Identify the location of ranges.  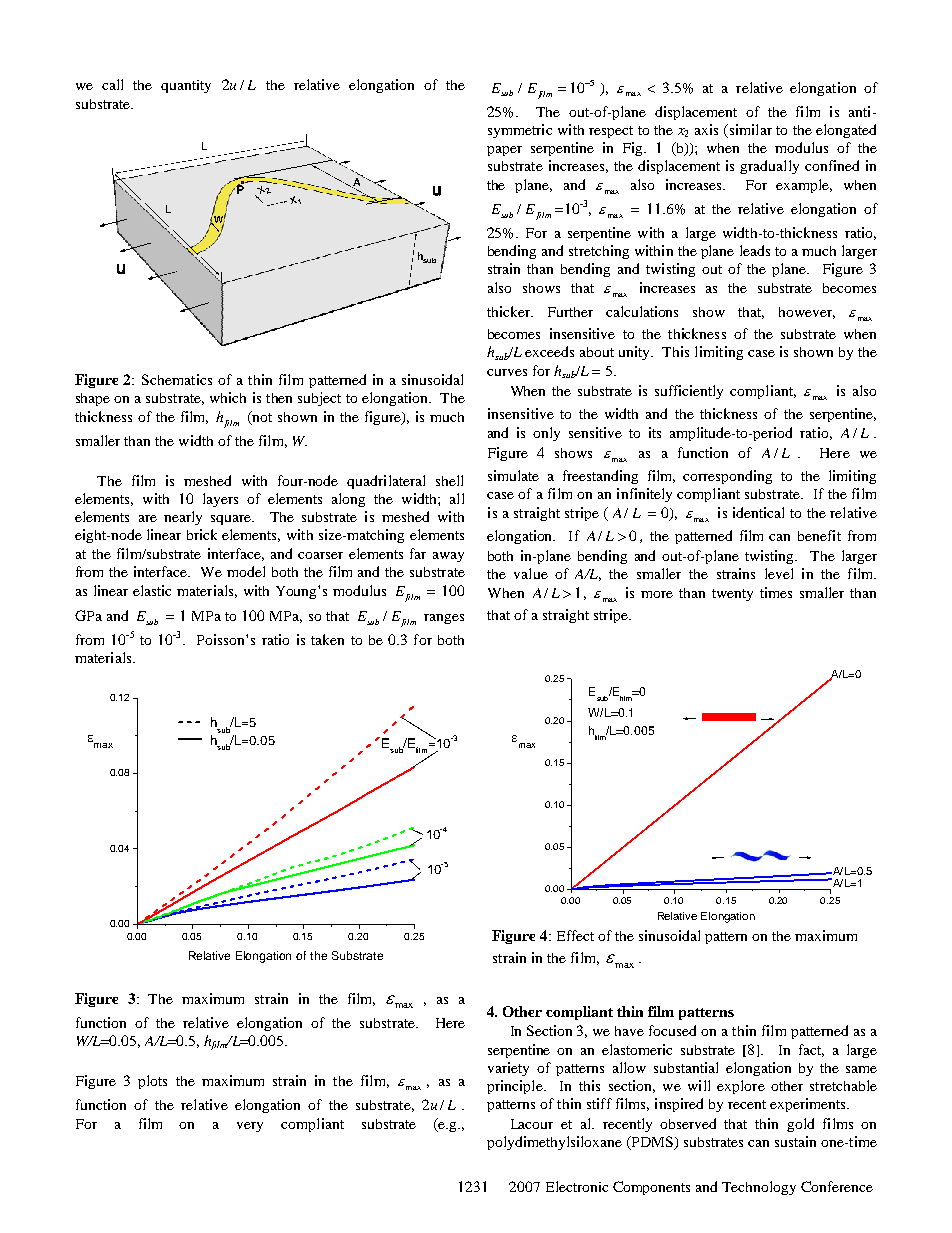
(444, 619).
